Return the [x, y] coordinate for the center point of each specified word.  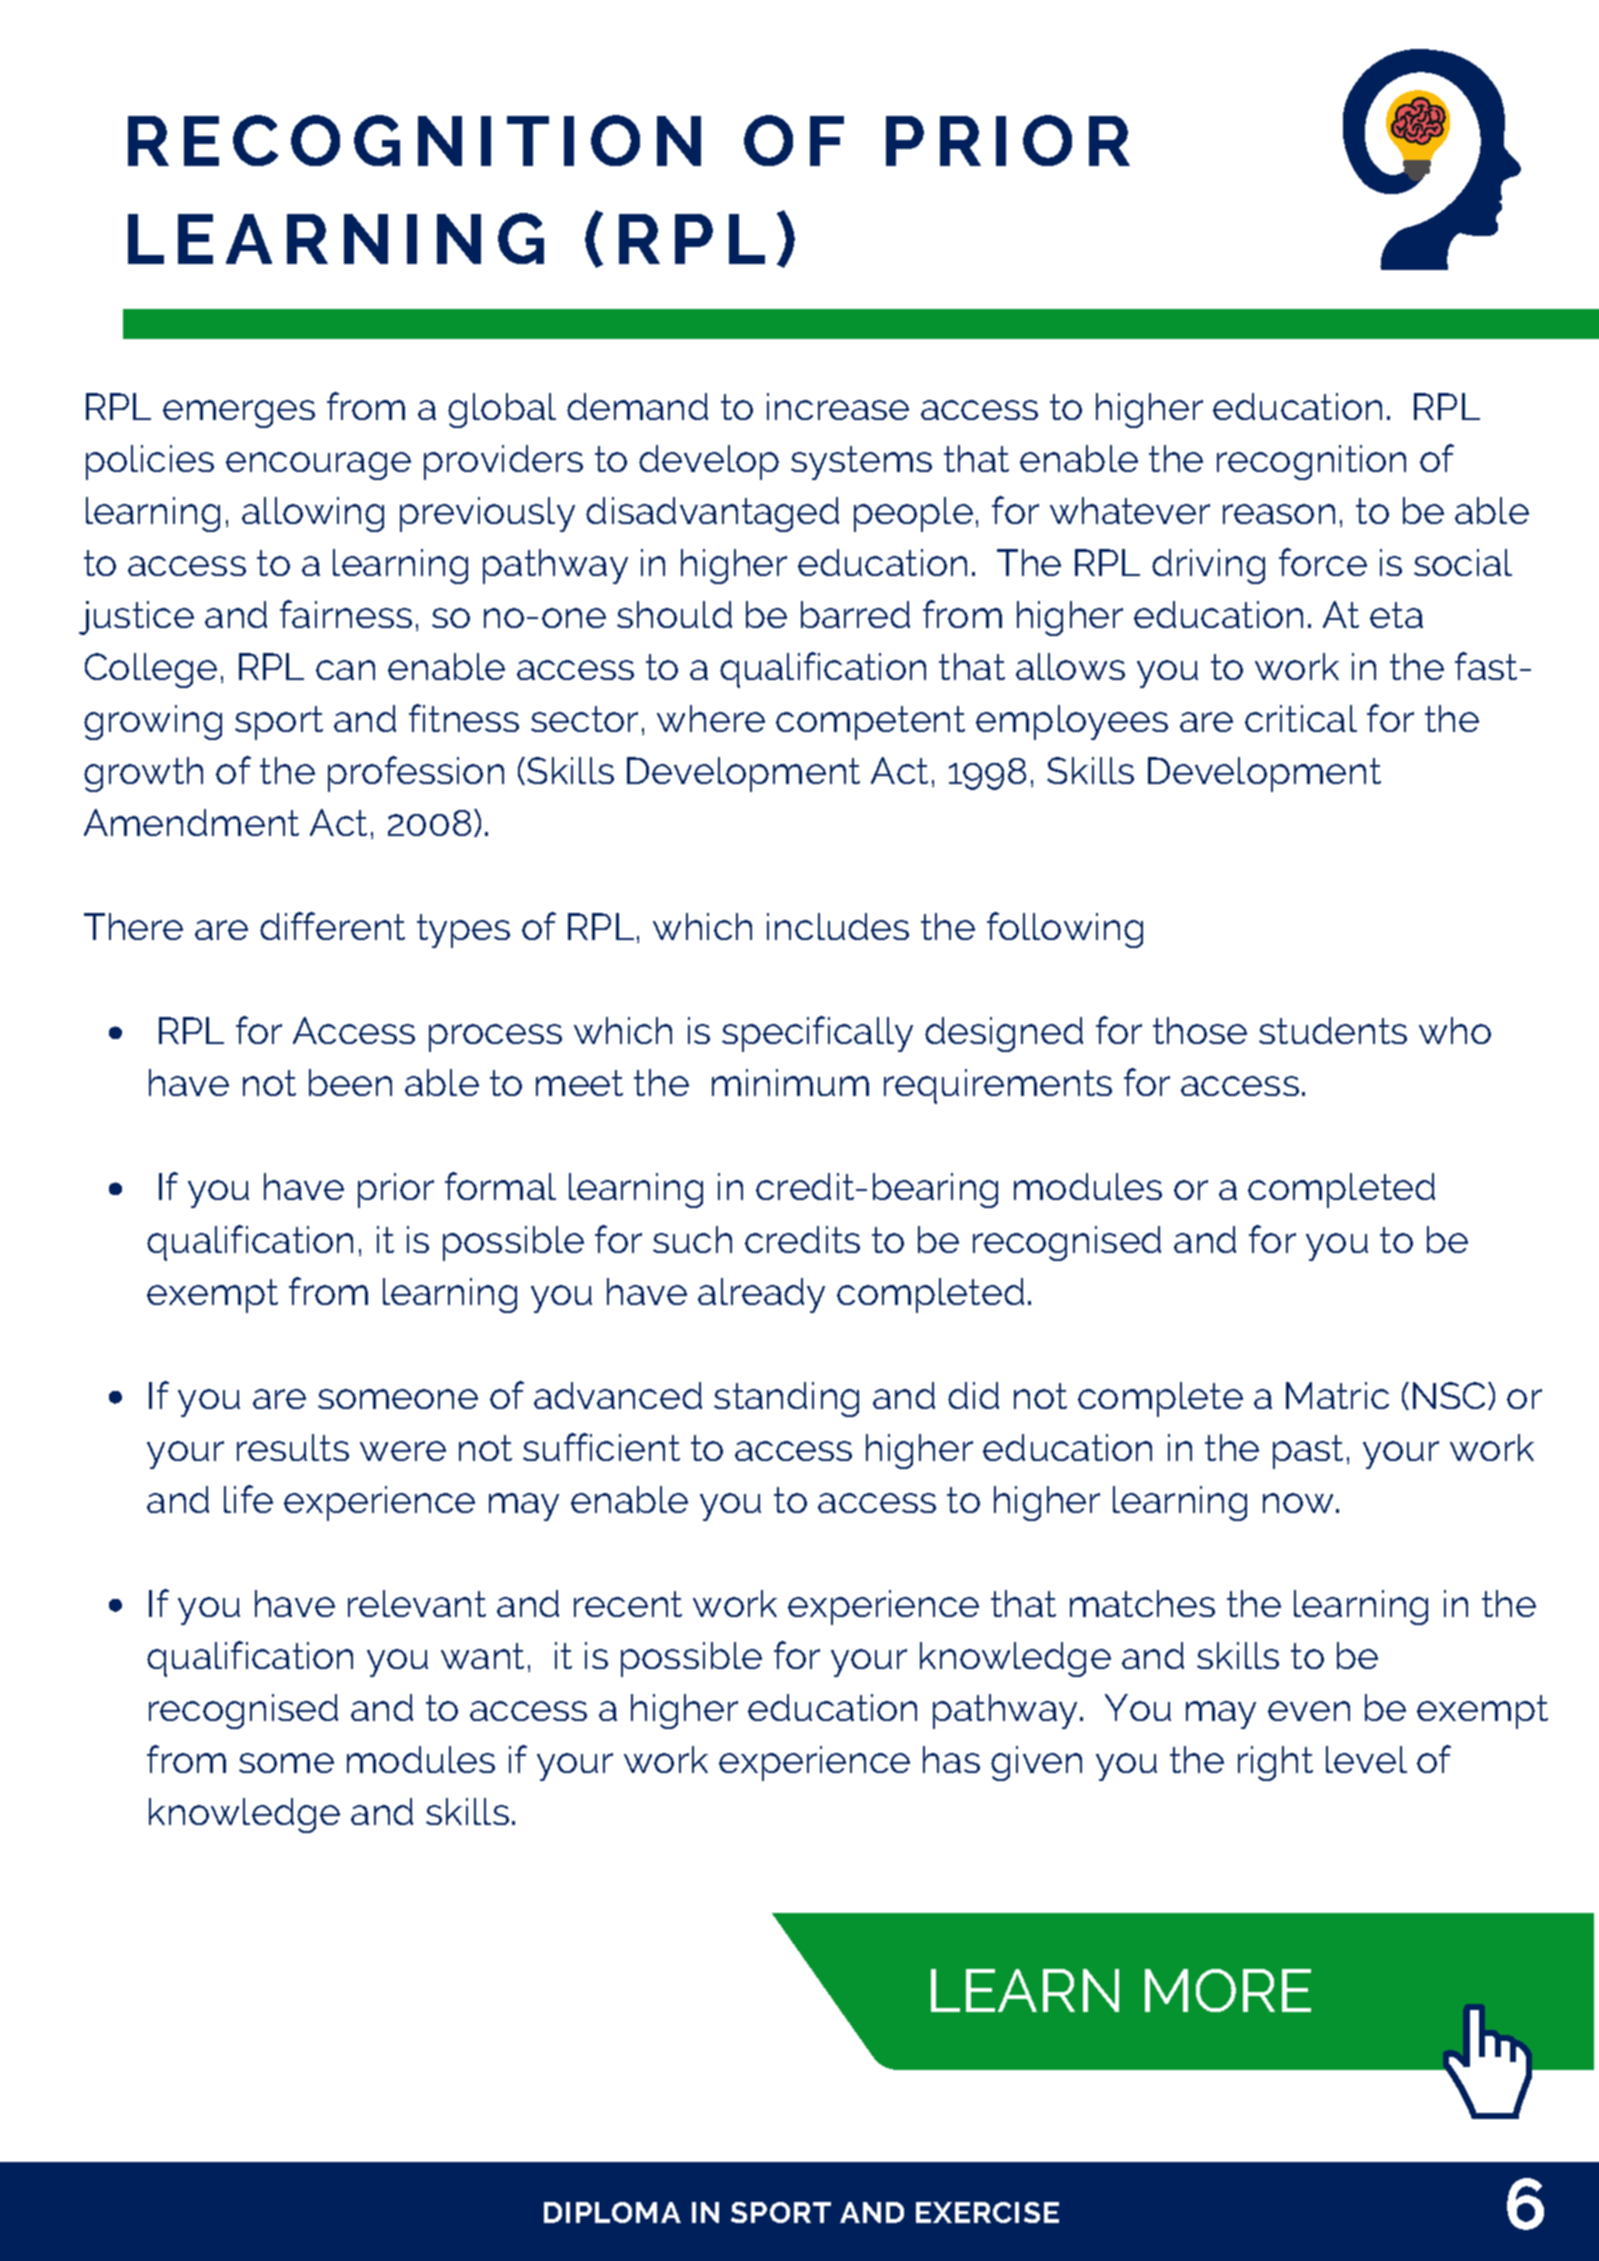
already [761, 1295]
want [482, 1656]
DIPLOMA [612, 2212]
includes [838, 926]
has [951, 1759]
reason [1279, 514]
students [1333, 1030]
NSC [1451, 1396]
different [332, 926]
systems [861, 463]
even [1309, 1711]
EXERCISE [987, 2212]
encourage [318, 466]
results [293, 1447]
